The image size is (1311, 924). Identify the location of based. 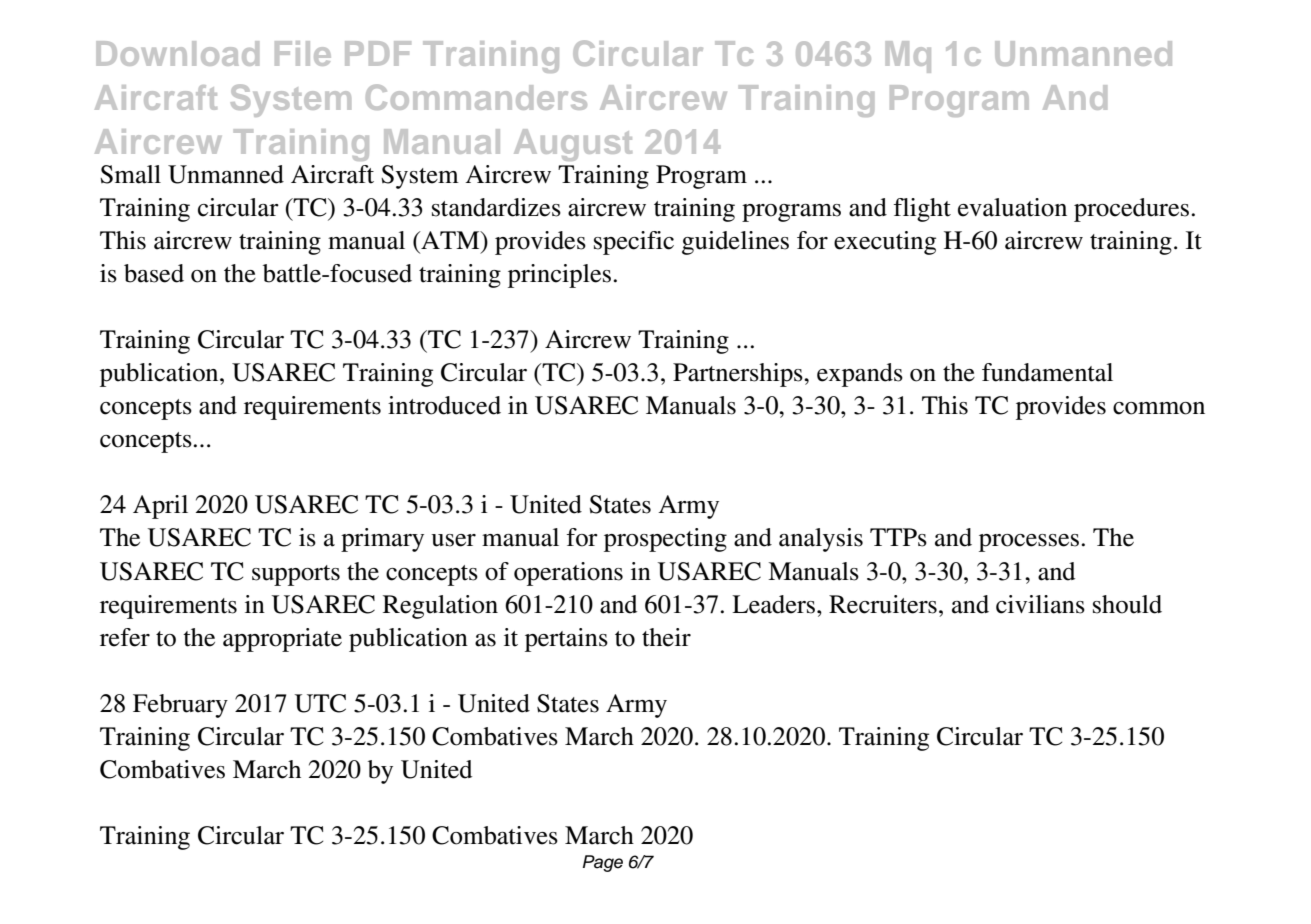
(154, 273).
